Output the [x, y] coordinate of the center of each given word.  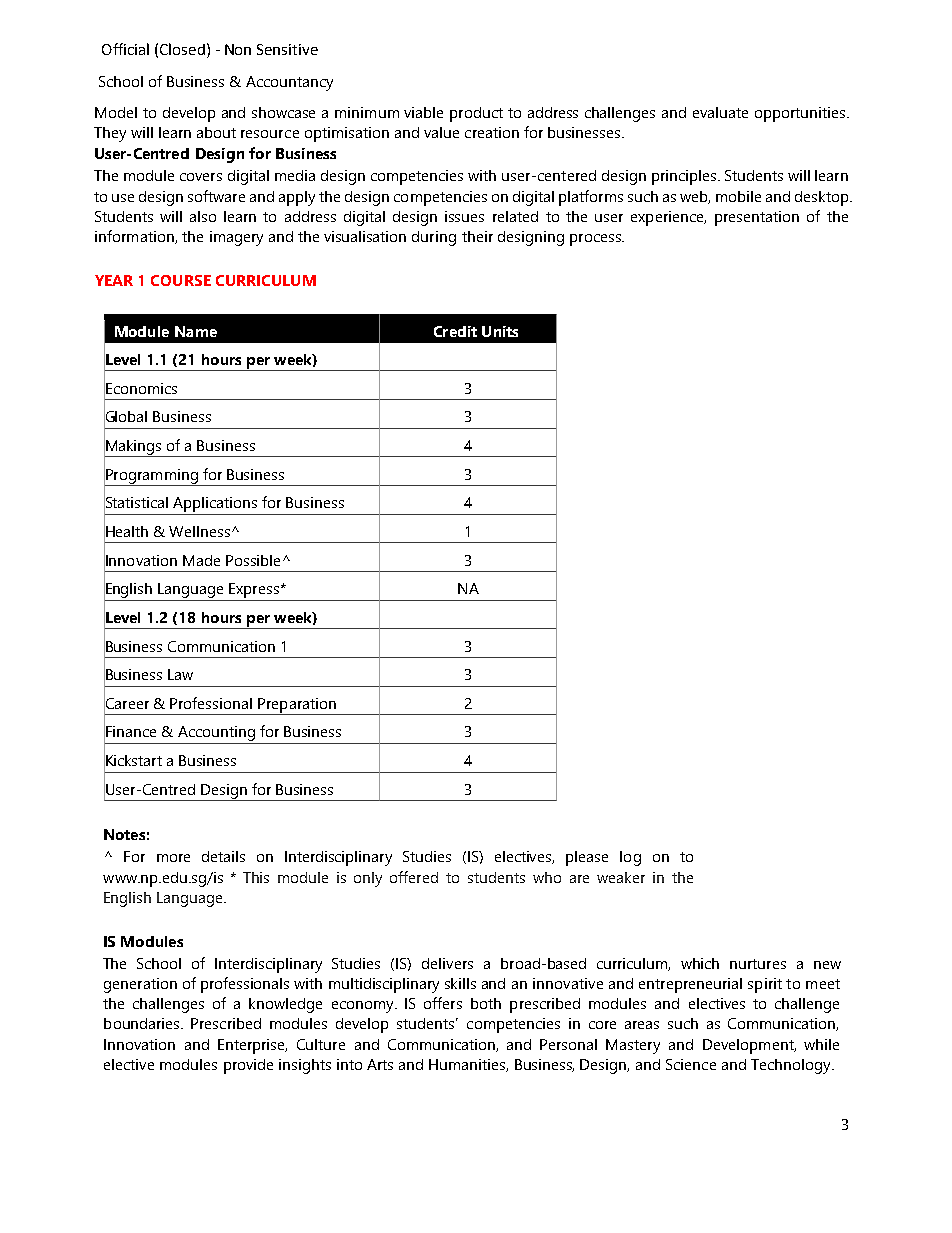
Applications [215, 504]
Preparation [297, 706]
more [173, 858]
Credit [455, 331]
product [476, 114]
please [587, 858]
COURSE [181, 280]
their [477, 236]
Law [180, 674]
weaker [621, 877]
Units [500, 331]
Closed [182, 49]
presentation [757, 218]
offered [414, 877]
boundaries [143, 1023]
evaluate [720, 112]
